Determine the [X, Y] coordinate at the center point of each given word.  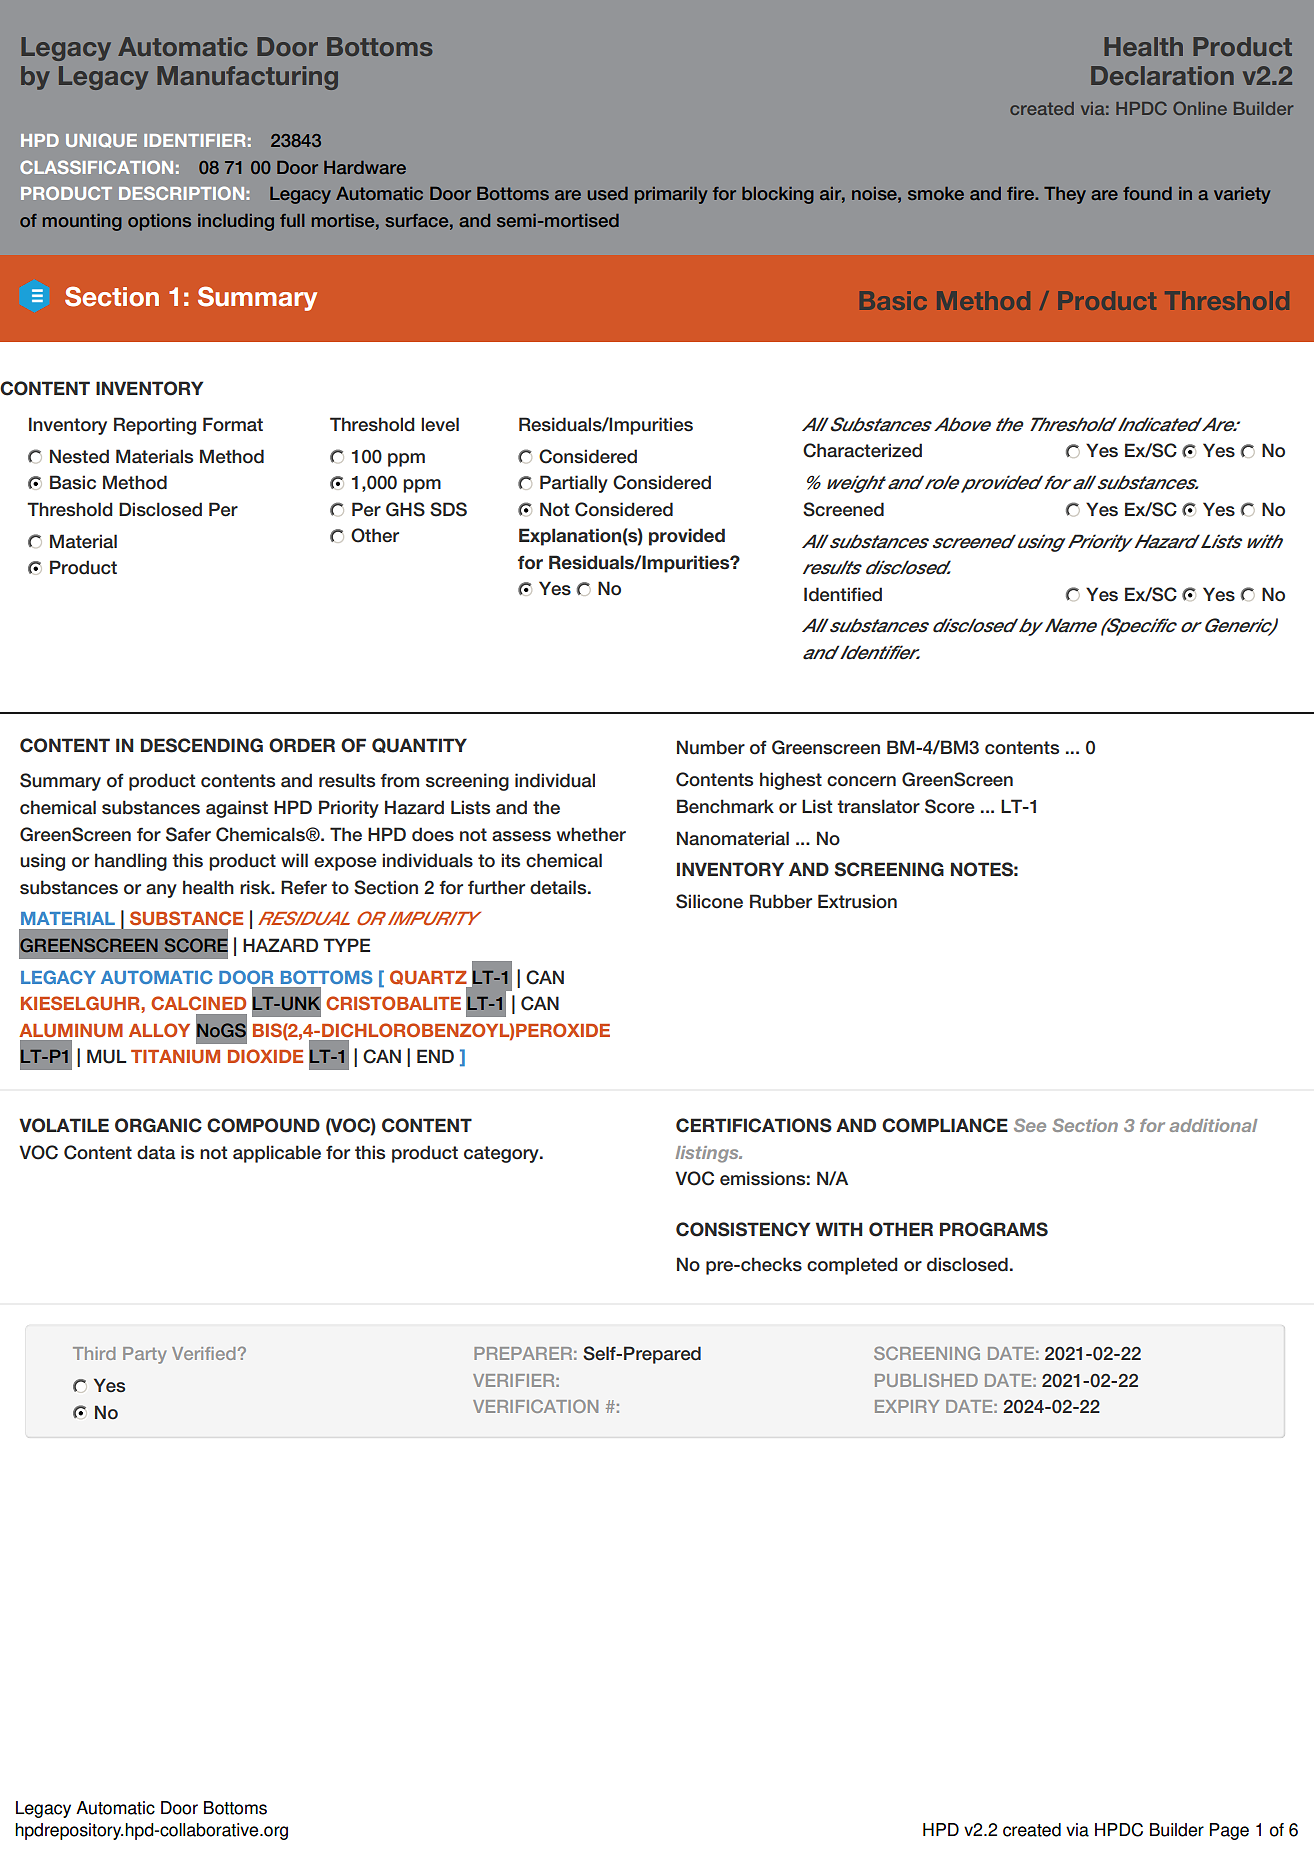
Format [233, 424]
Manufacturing [247, 78]
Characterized [862, 450]
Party [144, 1355]
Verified [203, 1353]
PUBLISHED [926, 1380]
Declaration [1162, 75]
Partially [574, 484]
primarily [671, 195]
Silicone [709, 901]
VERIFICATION [535, 1406]
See [1030, 1125]
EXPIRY [907, 1406]
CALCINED [198, 1003]
